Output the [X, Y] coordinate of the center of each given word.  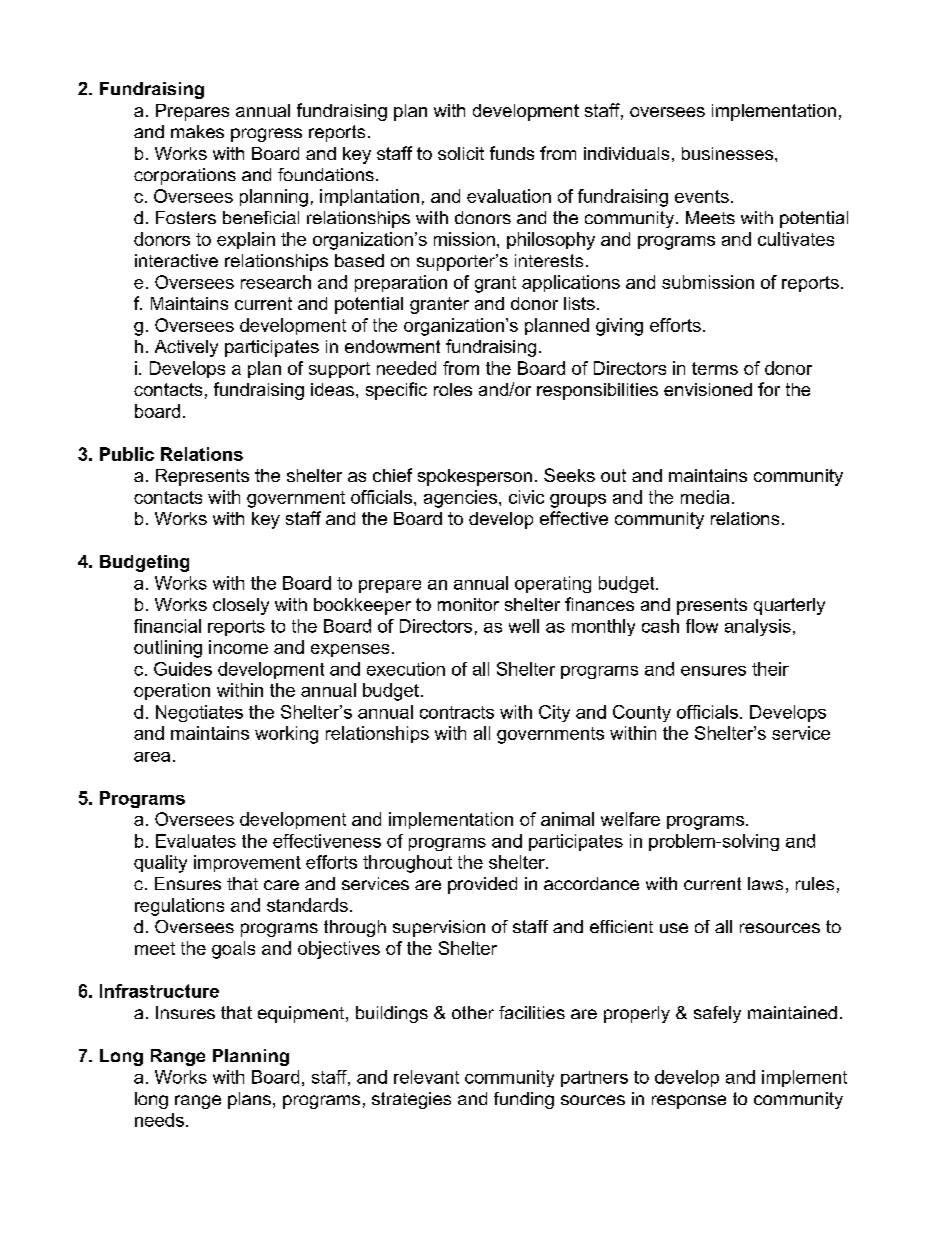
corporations [185, 176]
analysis [758, 627]
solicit [461, 153]
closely [241, 606]
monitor [468, 604]
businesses [729, 153]
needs [159, 1120]
